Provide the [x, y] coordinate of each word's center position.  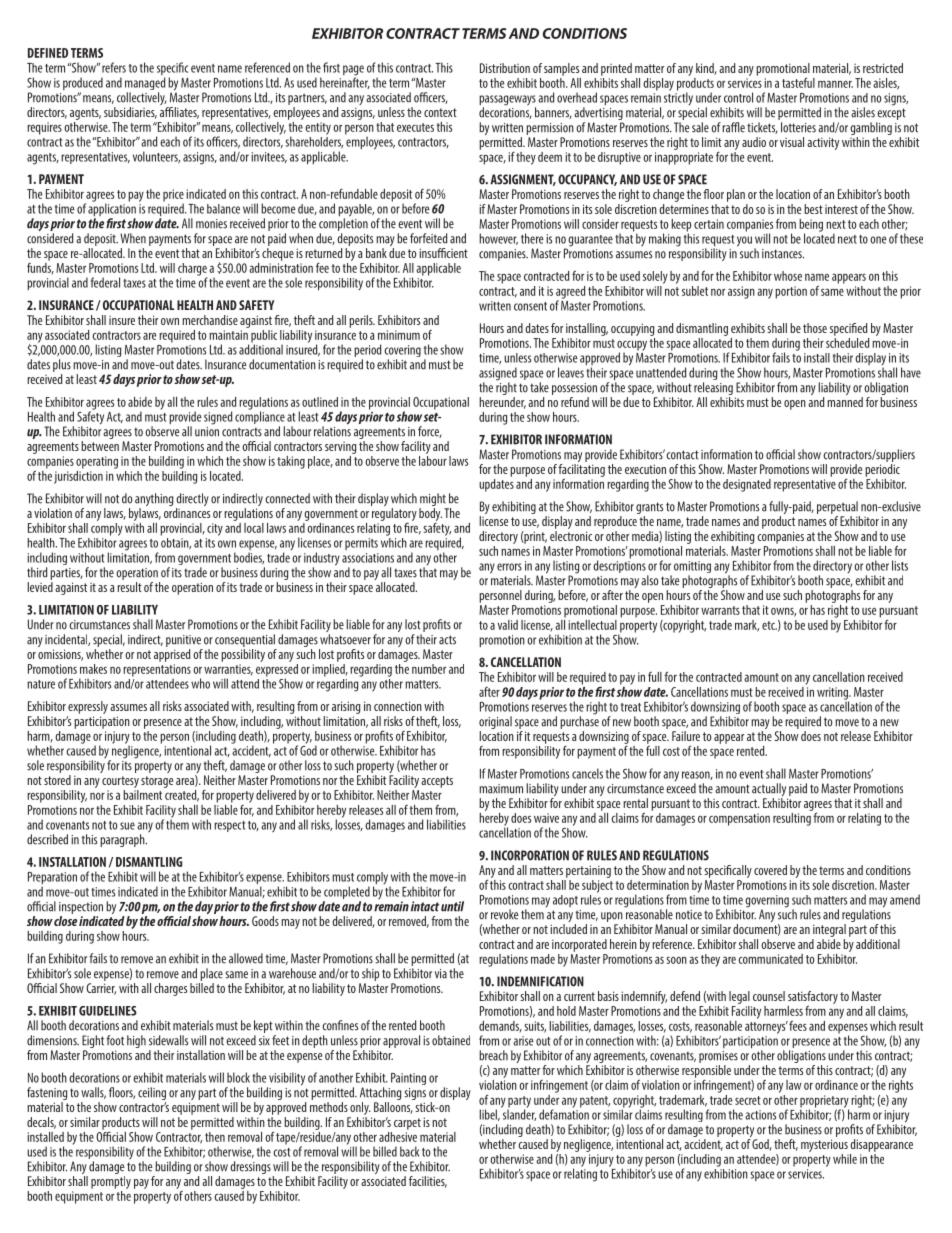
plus [62, 365]
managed [145, 85]
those [815, 328]
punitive [183, 641]
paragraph [123, 840]
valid [508, 625]
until [452, 906]
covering [402, 352]
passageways [507, 101]
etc [769, 625]
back [409, 1151]
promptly [111, 1184]
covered [770, 870]
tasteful [798, 82]
